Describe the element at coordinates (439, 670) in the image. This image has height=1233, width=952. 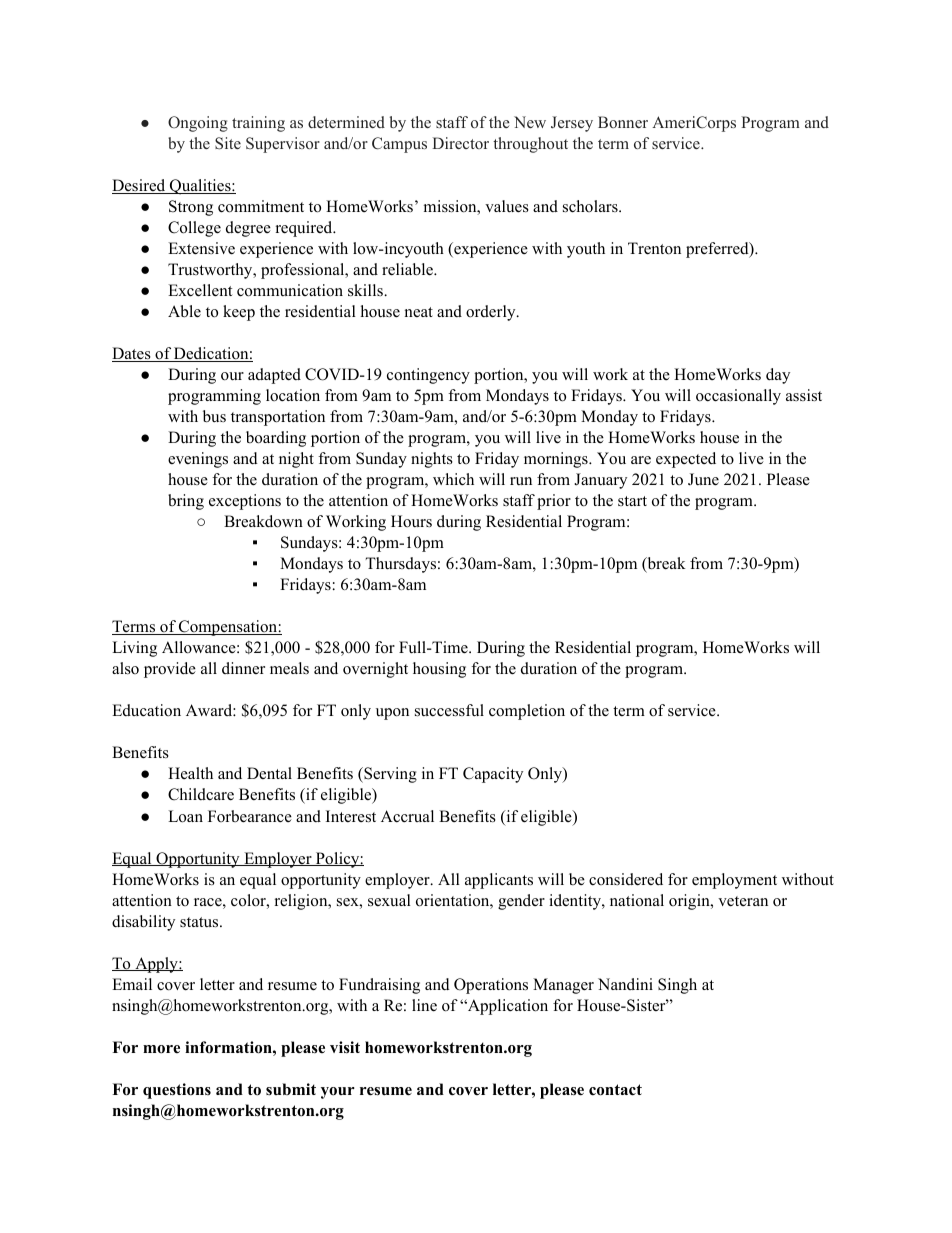
I see `housing` at that location.
